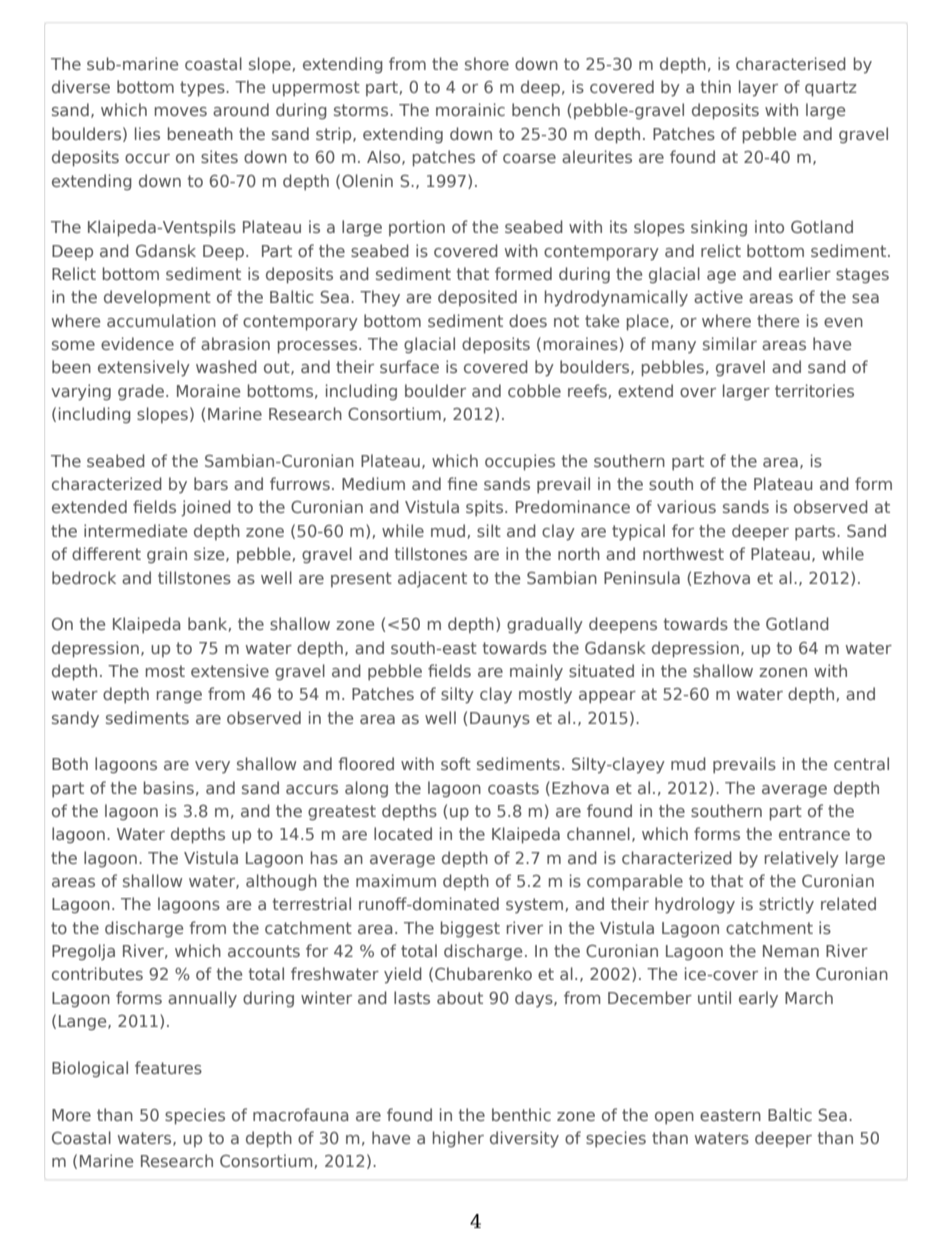 The width and height of the page is (952, 1233). What do you see at coordinates (758, 88) in the page?
I see `layer` at bounding box center [758, 88].
